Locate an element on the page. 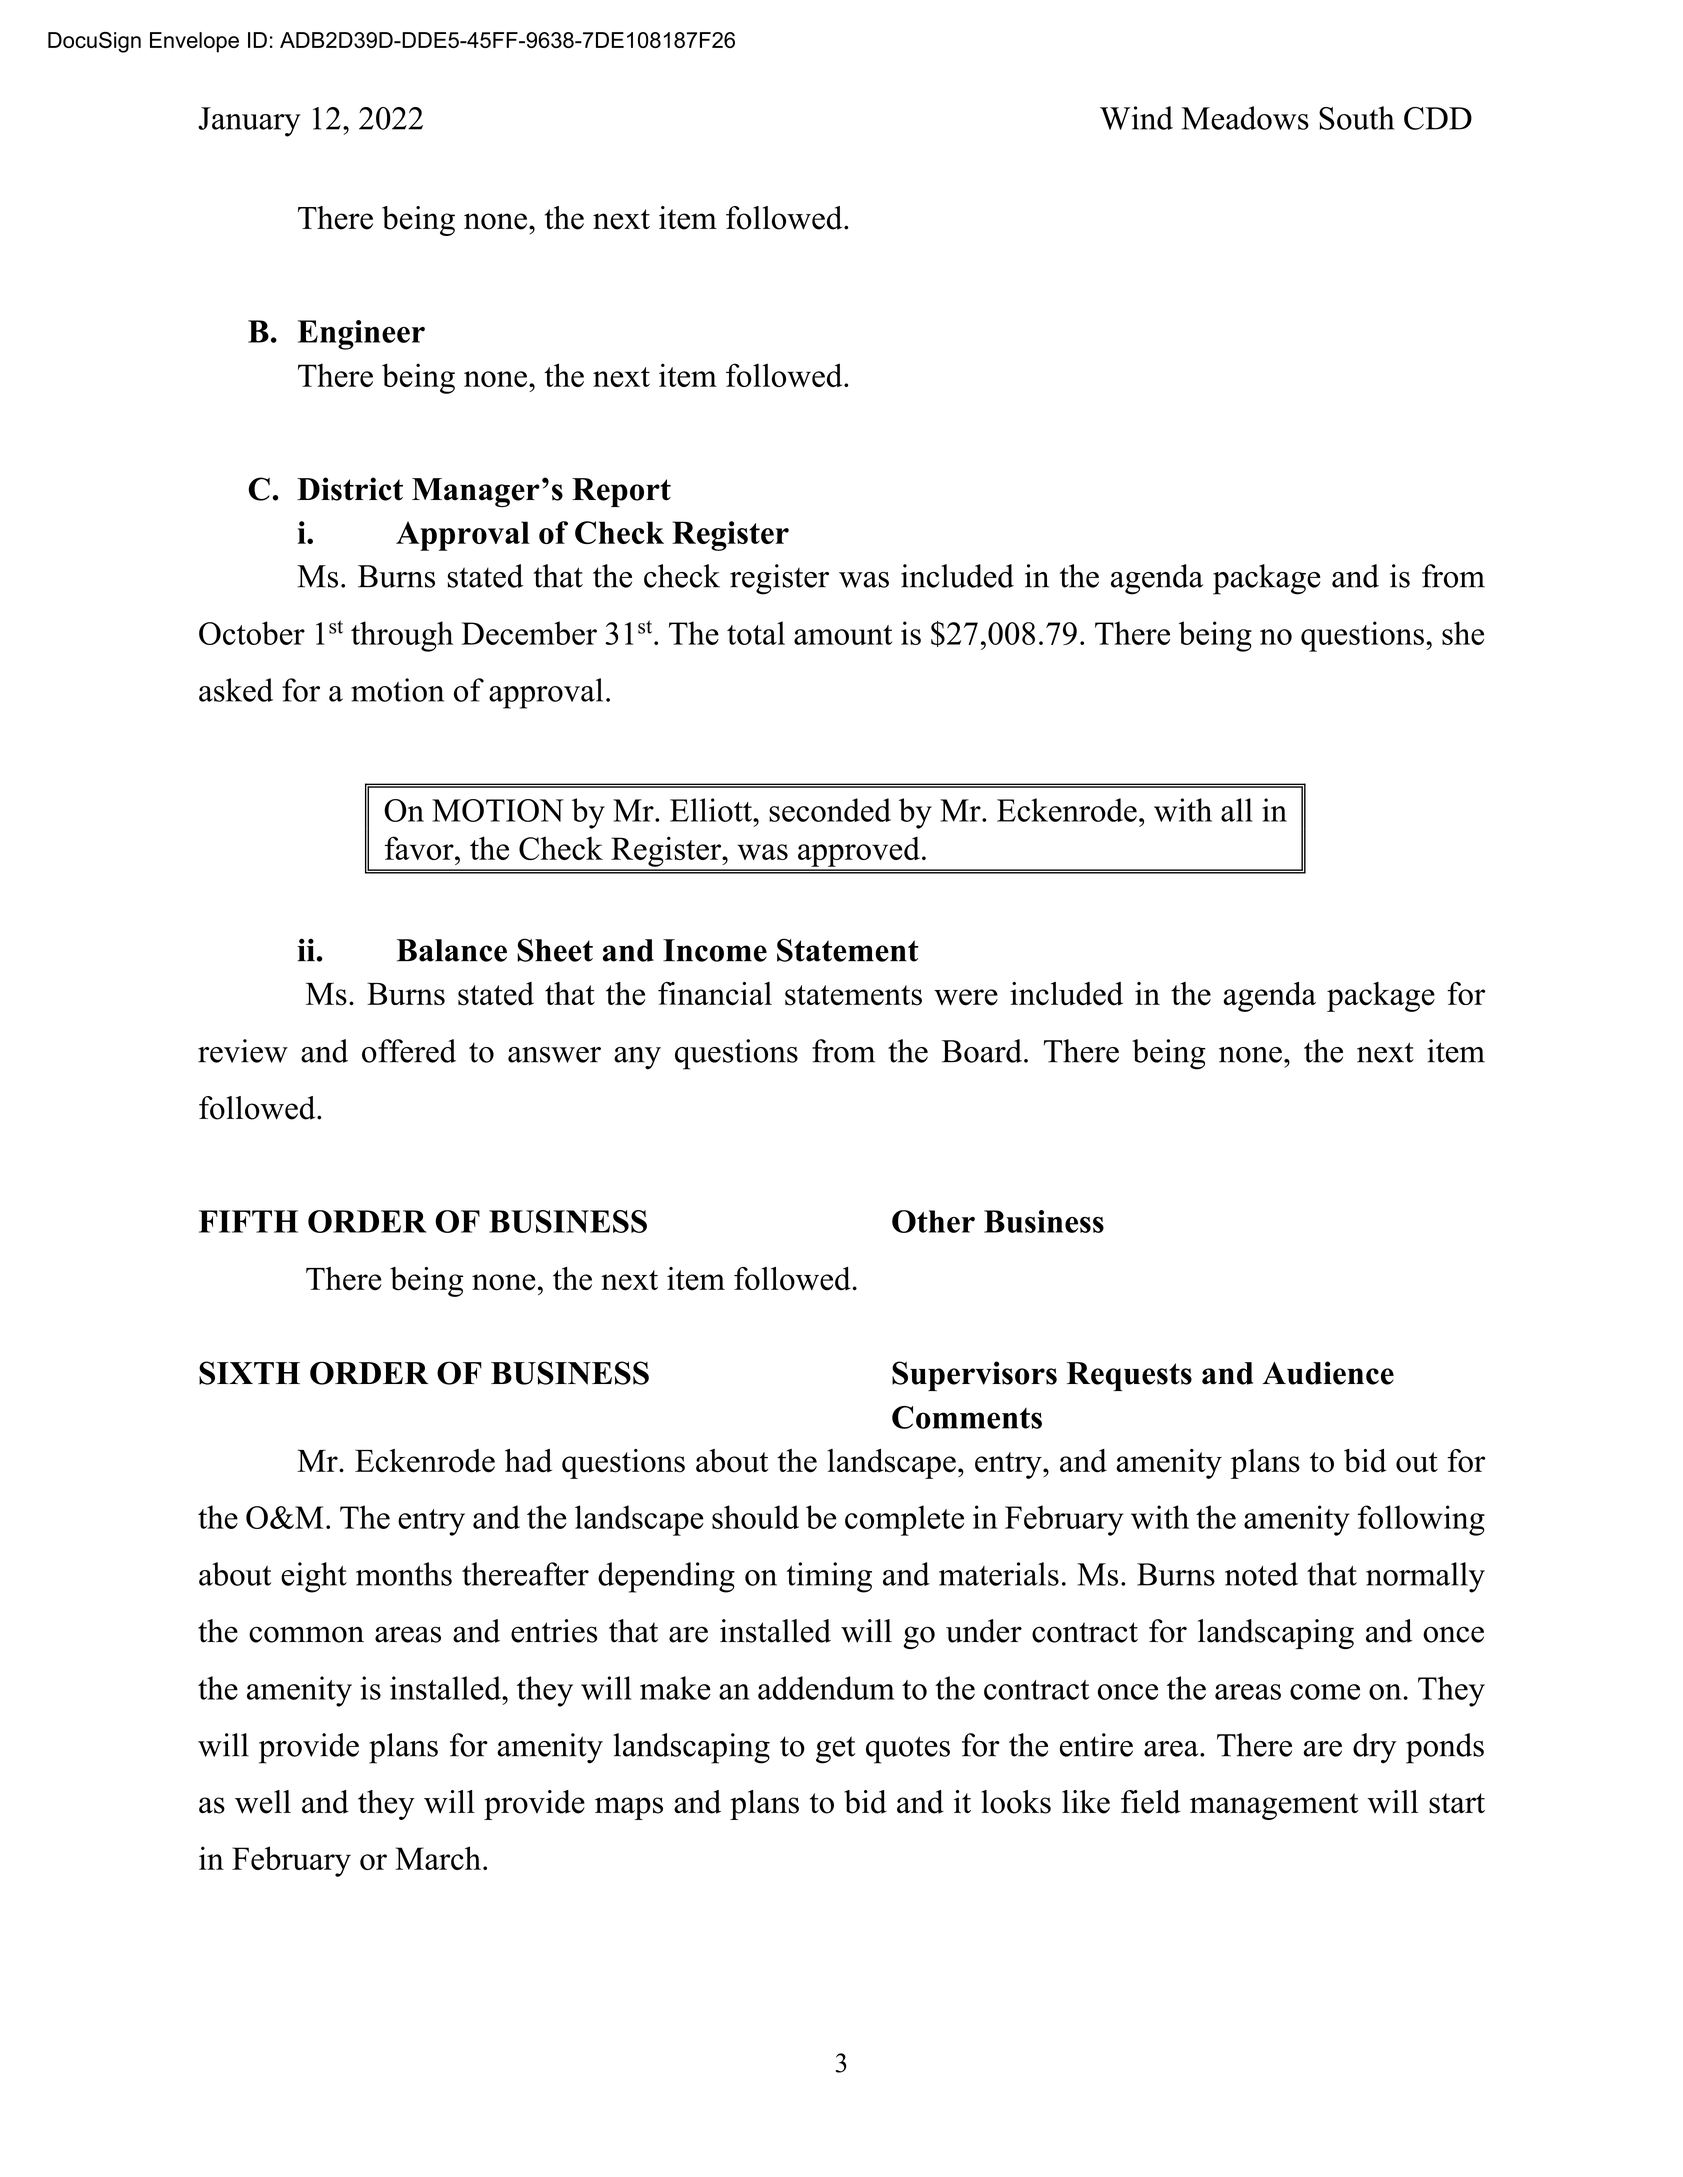 The height and width of the image is (2177, 1683). March is located at coordinates (438, 1858).
